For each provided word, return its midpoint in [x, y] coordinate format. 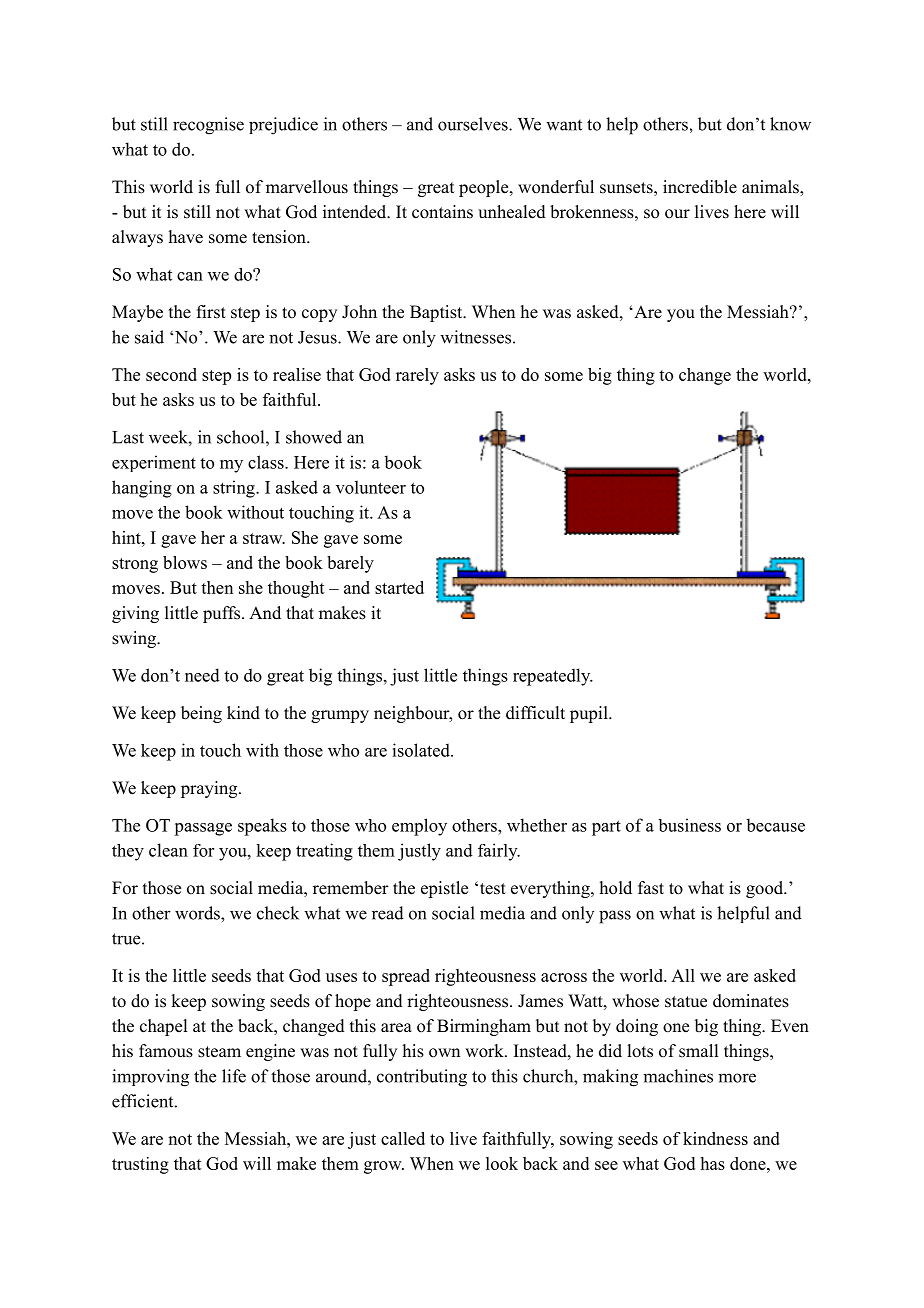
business [689, 825]
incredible [700, 187]
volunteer [371, 487]
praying [210, 789]
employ [419, 827]
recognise [208, 126]
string [235, 489]
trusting [140, 1165]
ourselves [474, 124]
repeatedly [553, 677]
